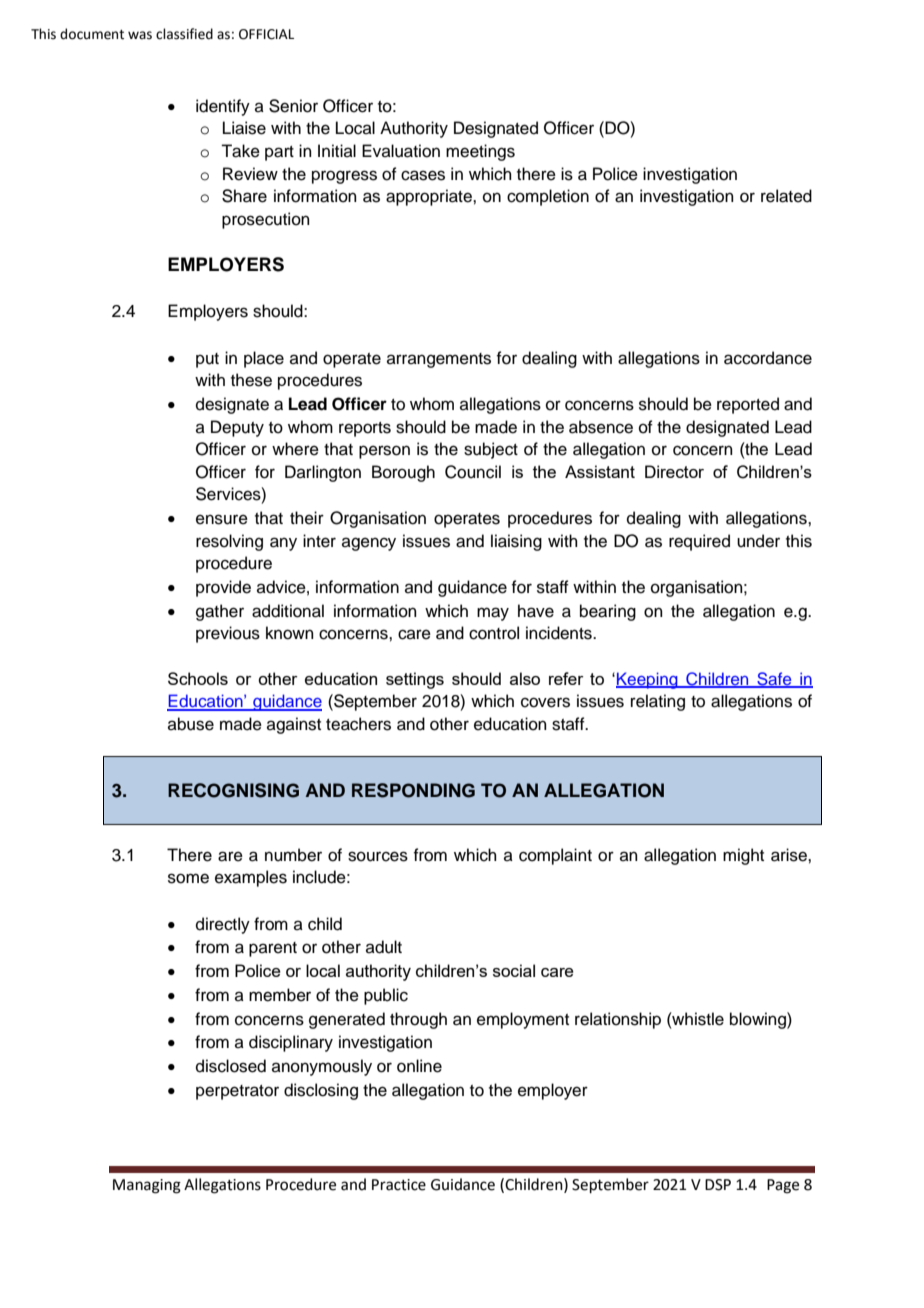 The height and width of the document is (1308, 924). Describe the element at coordinates (401, 151) in the document. I see `Evaluation` at that location.
